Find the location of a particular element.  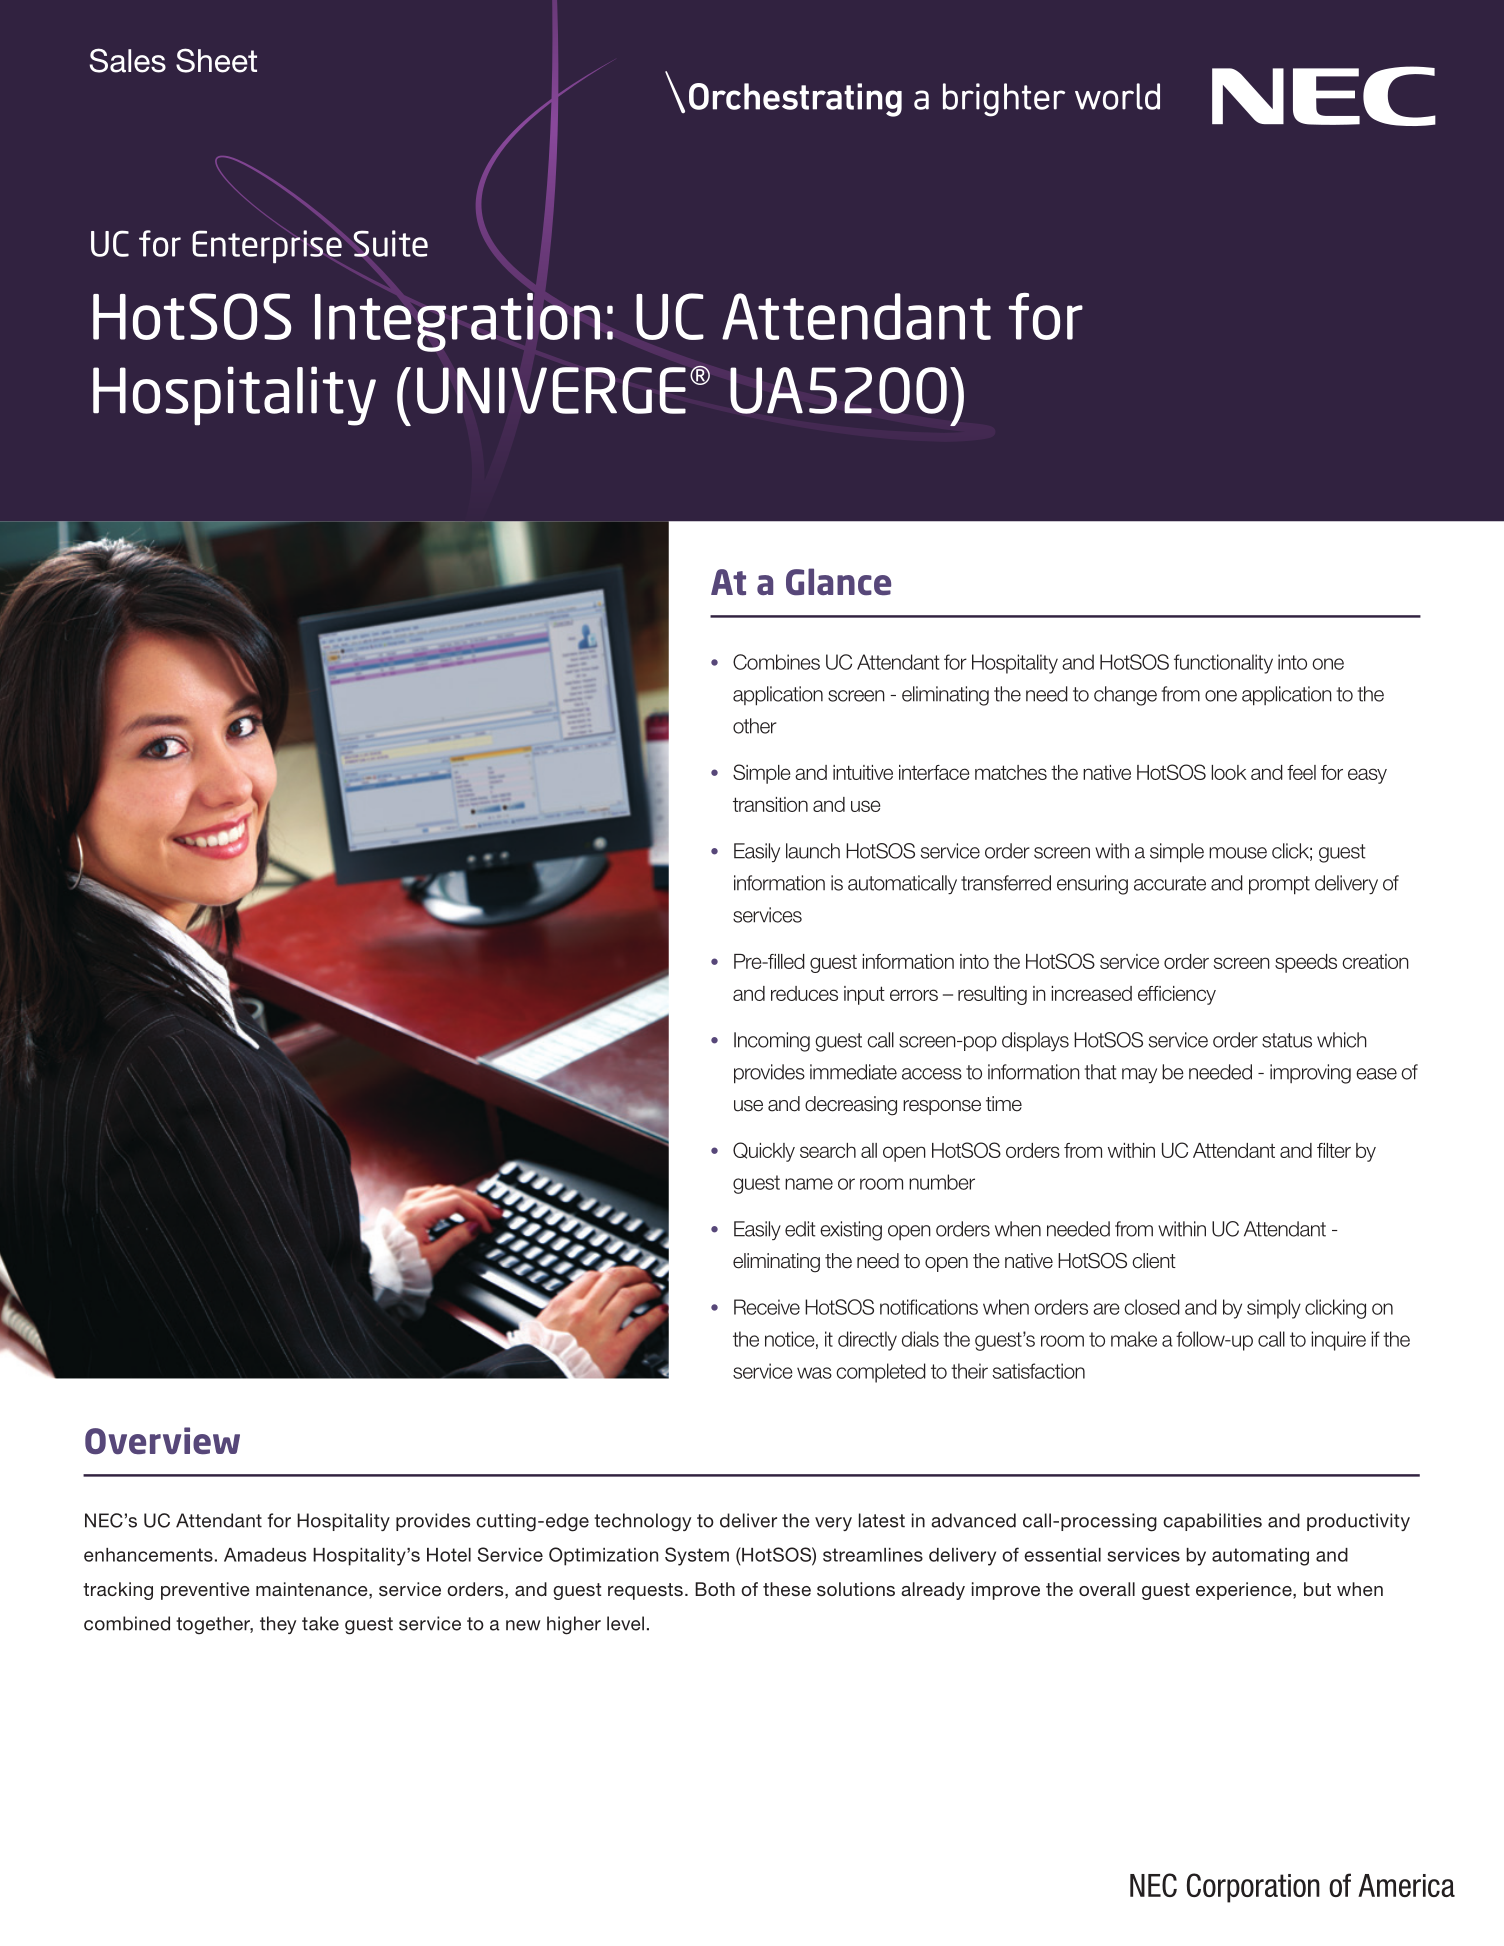

Incoming is located at coordinates (772, 1042).
